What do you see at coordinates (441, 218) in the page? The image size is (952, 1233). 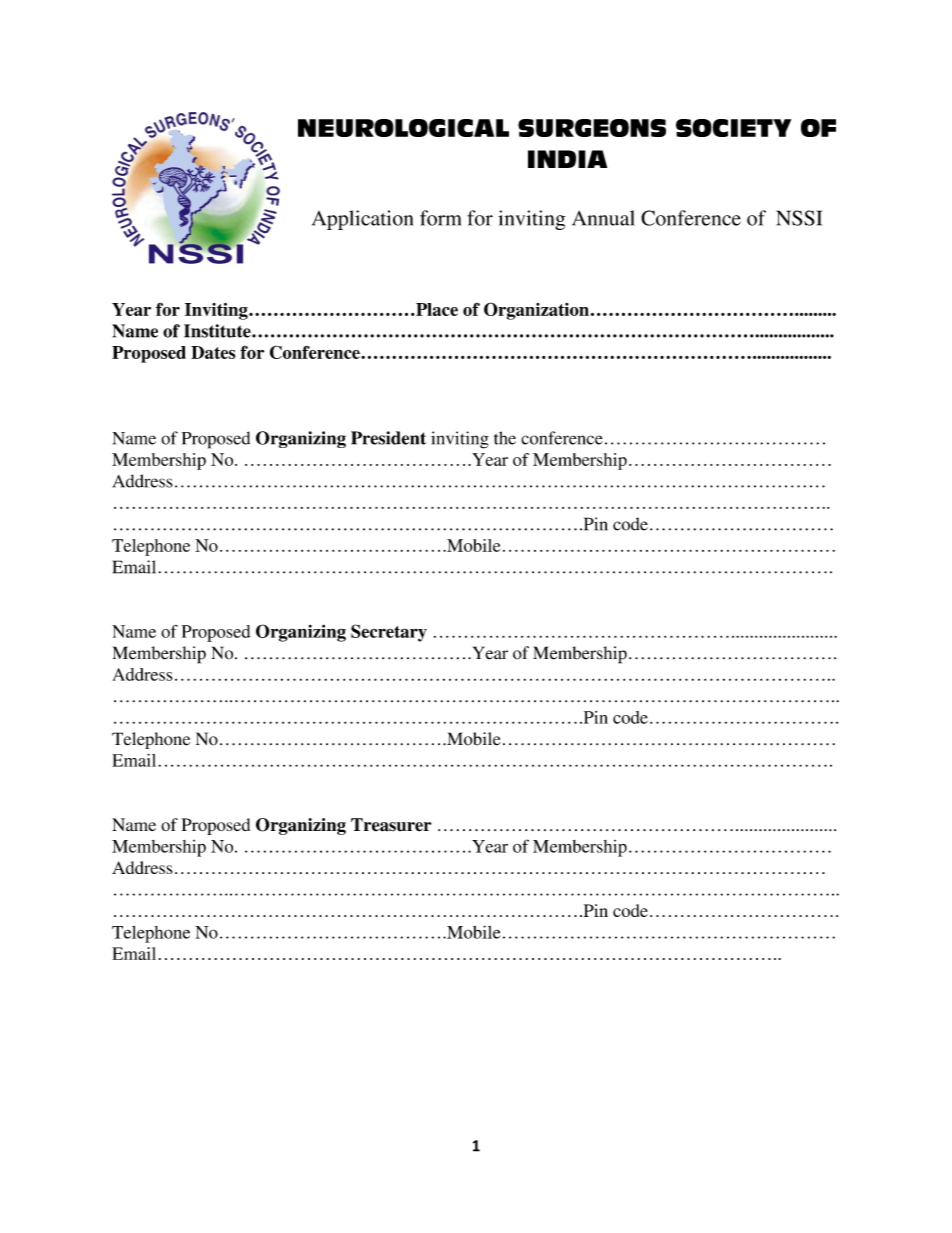 I see `form` at bounding box center [441, 218].
